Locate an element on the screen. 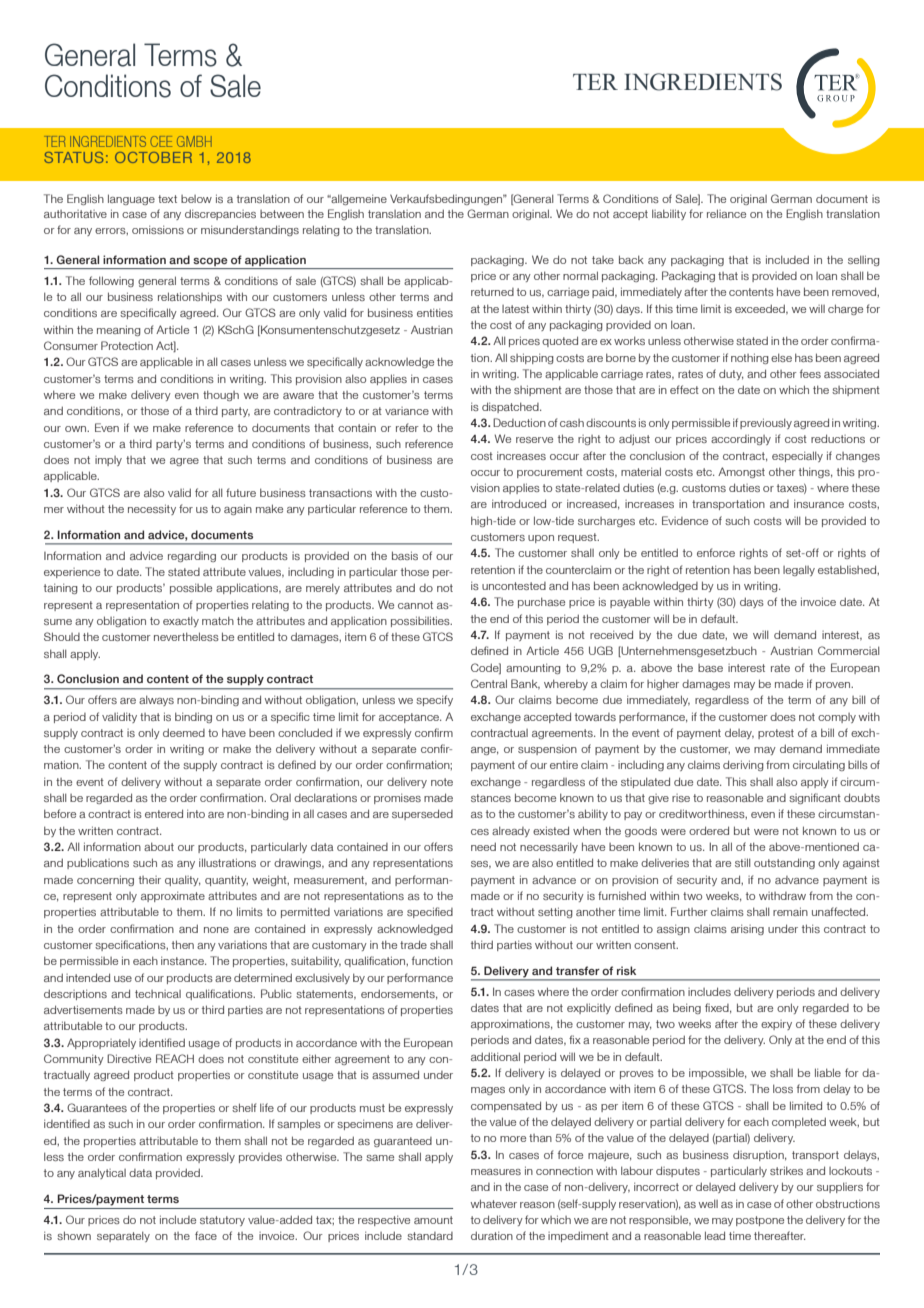 This screenshot has width=924, height=1308. trade is located at coordinates (413, 944).
